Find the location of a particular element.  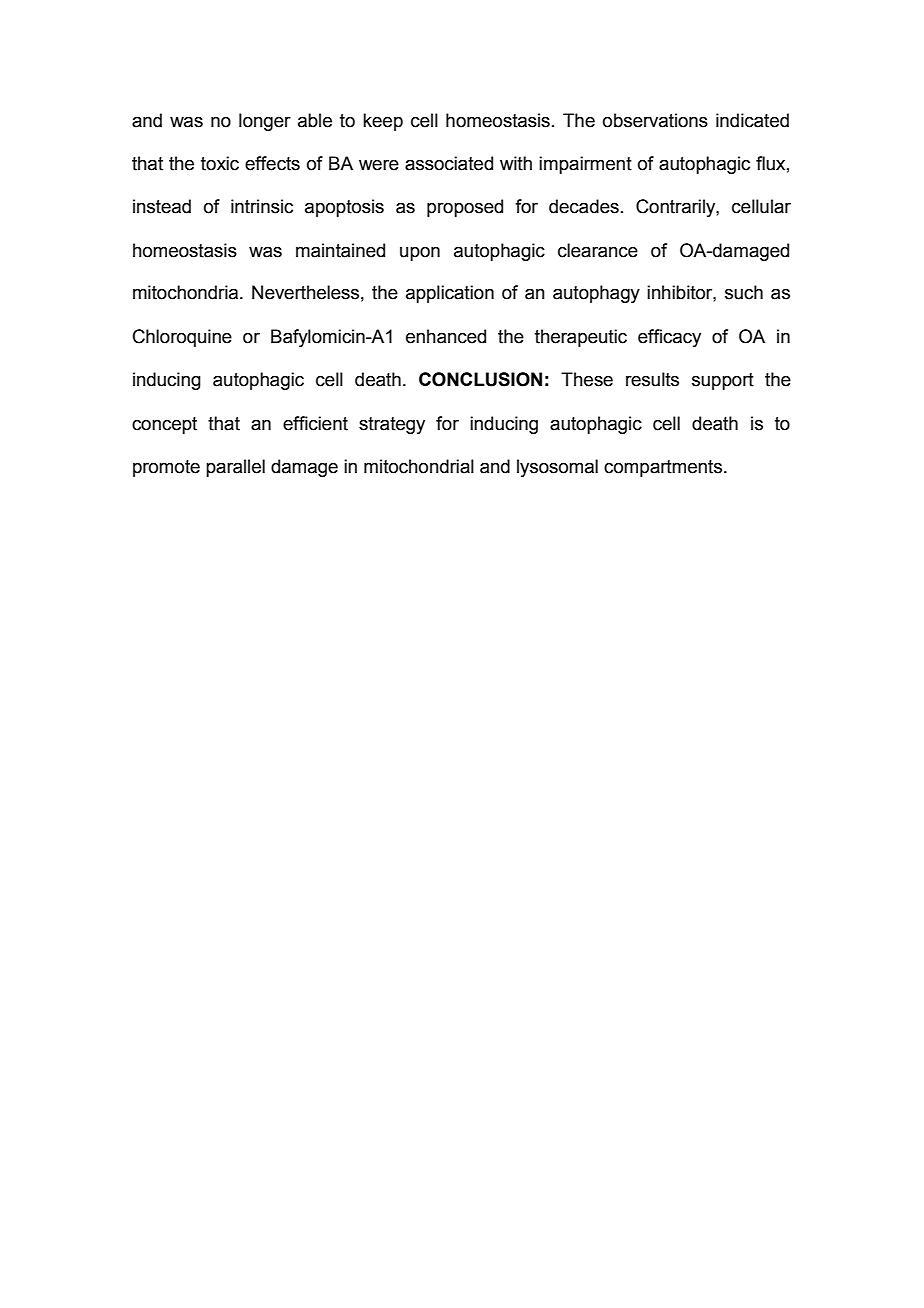

upon is located at coordinates (420, 254).
